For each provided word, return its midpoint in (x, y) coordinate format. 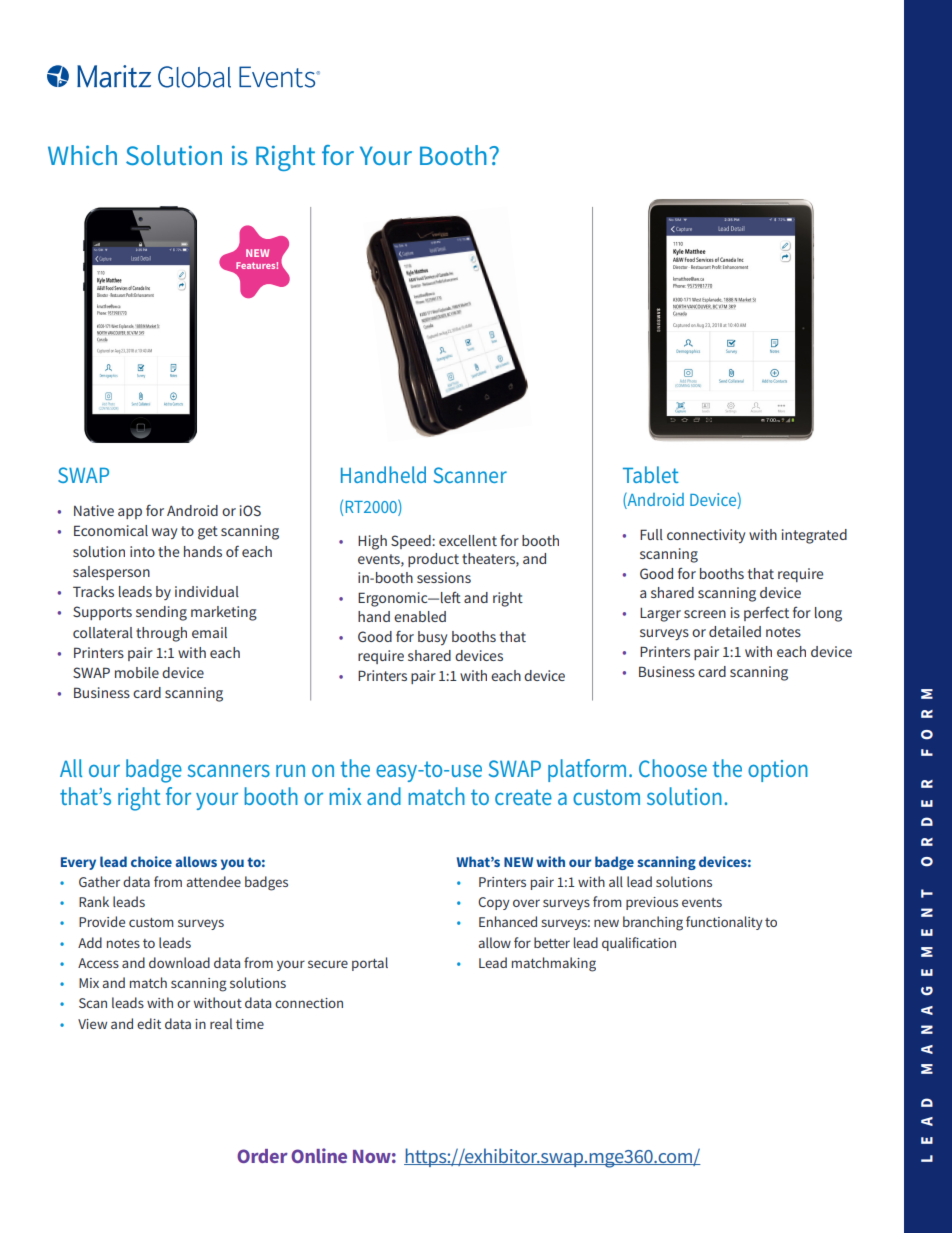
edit (149, 1023)
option (778, 771)
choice (151, 861)
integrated (814, 536)
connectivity (706, 536)
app (130, 513)
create (523, 797)
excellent (468, 540)
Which (82, 155)
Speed (412, 542)
